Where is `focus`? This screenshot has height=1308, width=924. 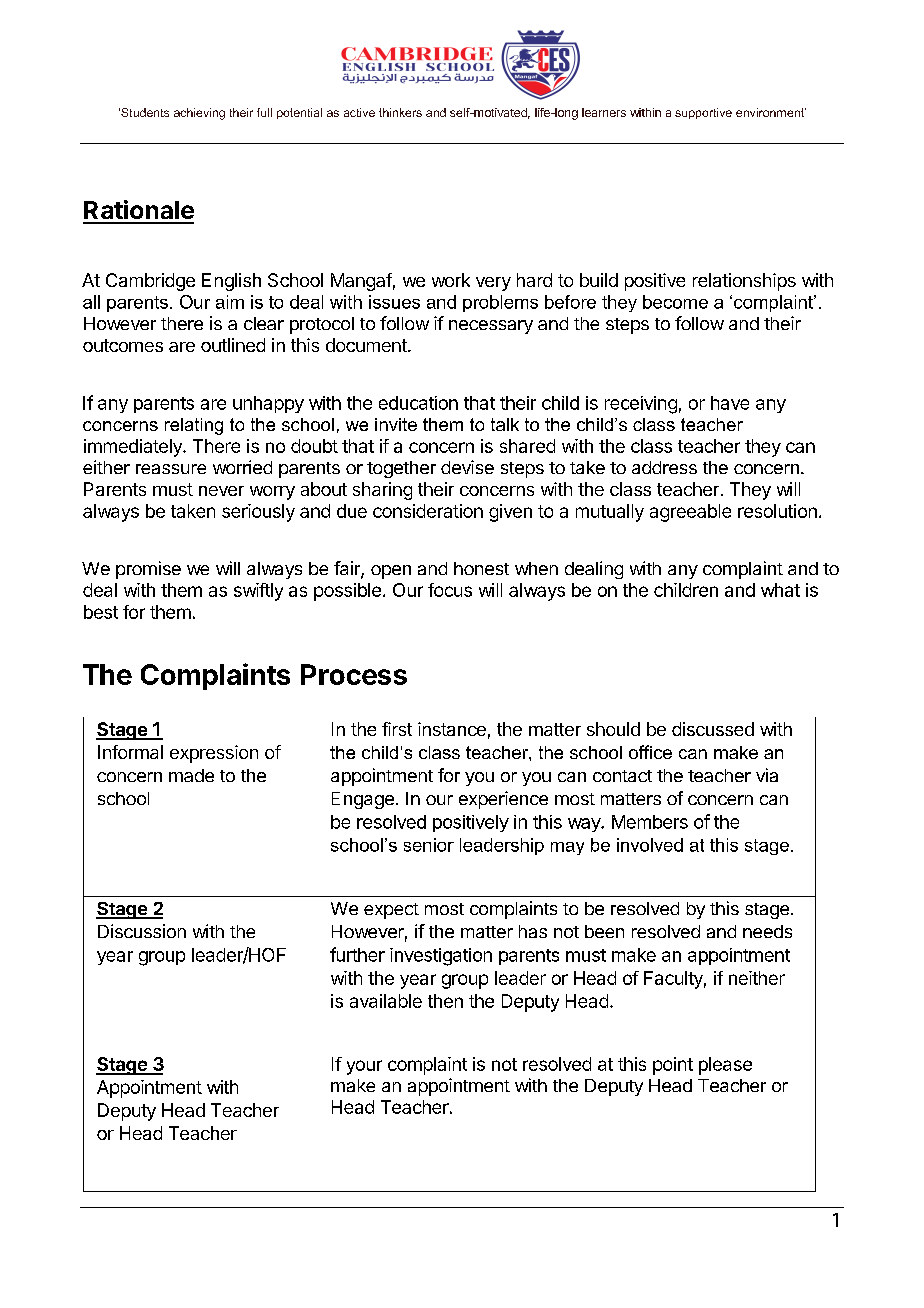
focus is located at coordinates (450, 590).
